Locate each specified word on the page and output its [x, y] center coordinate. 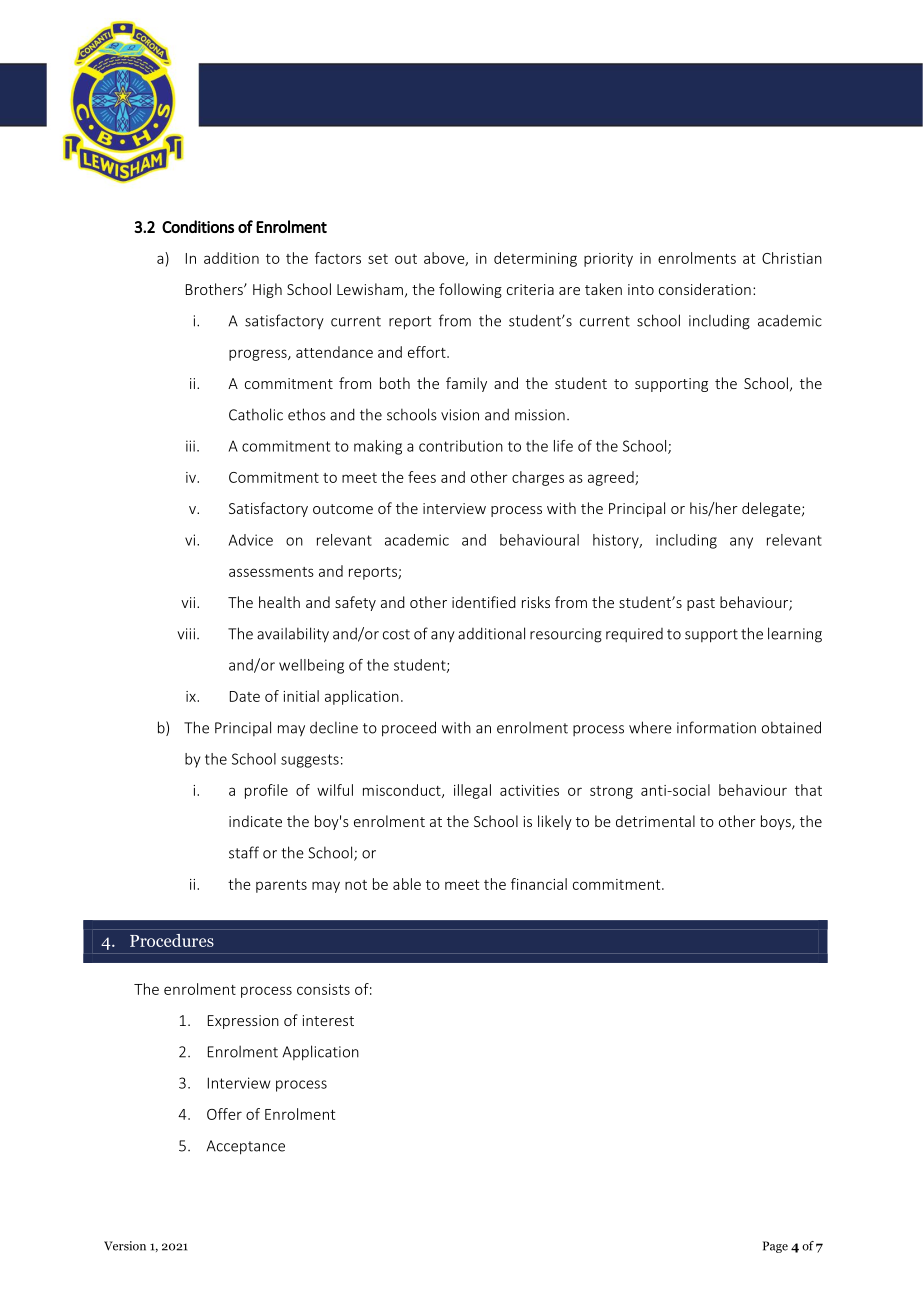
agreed [612, 478]
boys [777, 822]
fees [422, 477]
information [716, 727]
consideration [705, 289]
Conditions [198, 226]
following [470, 290]
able [407, 884]
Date [245, 696]
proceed [409, 729]
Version [125, 1246]
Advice [250, 540]
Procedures [172, 940]
